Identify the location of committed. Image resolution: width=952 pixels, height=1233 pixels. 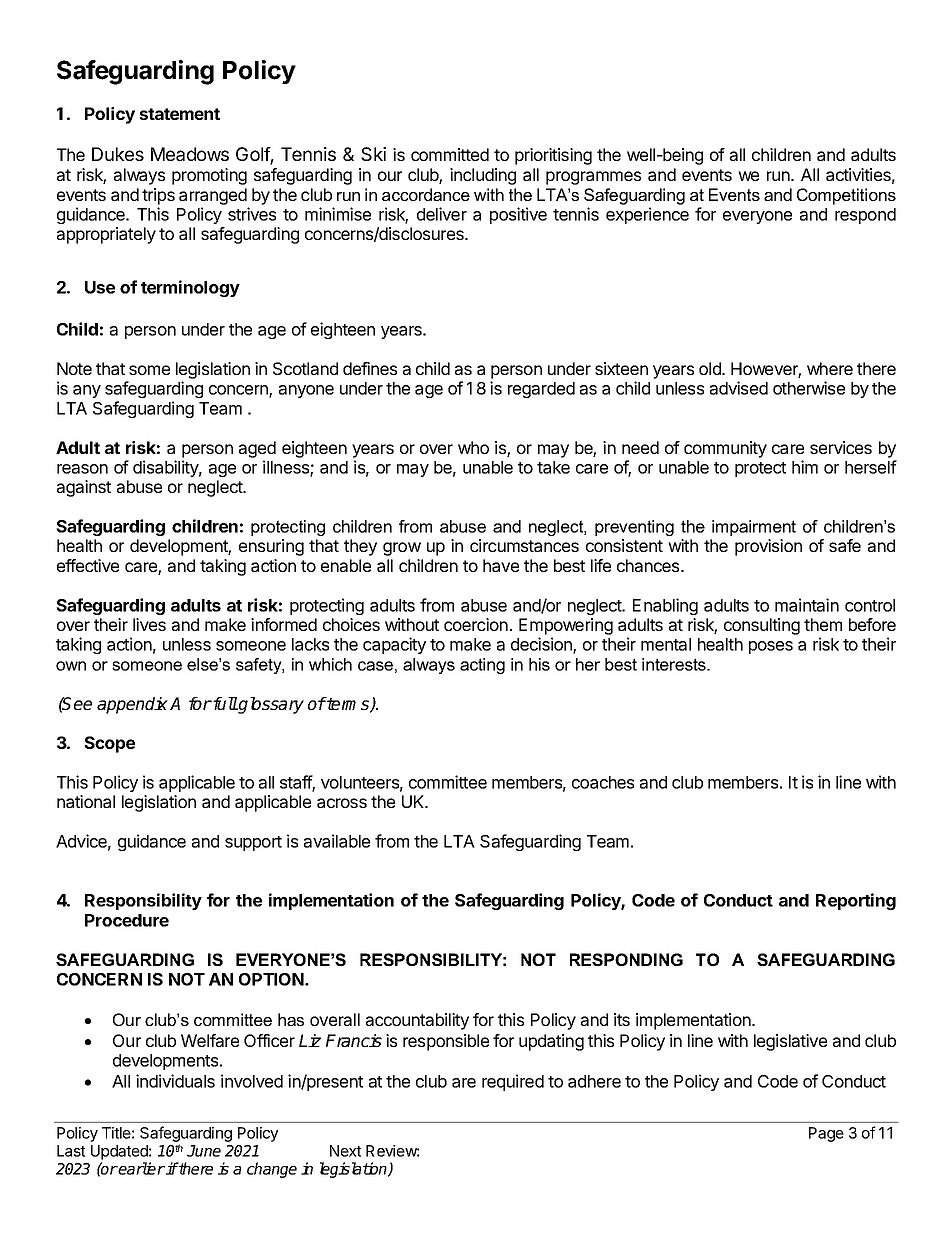
(450, 154).
